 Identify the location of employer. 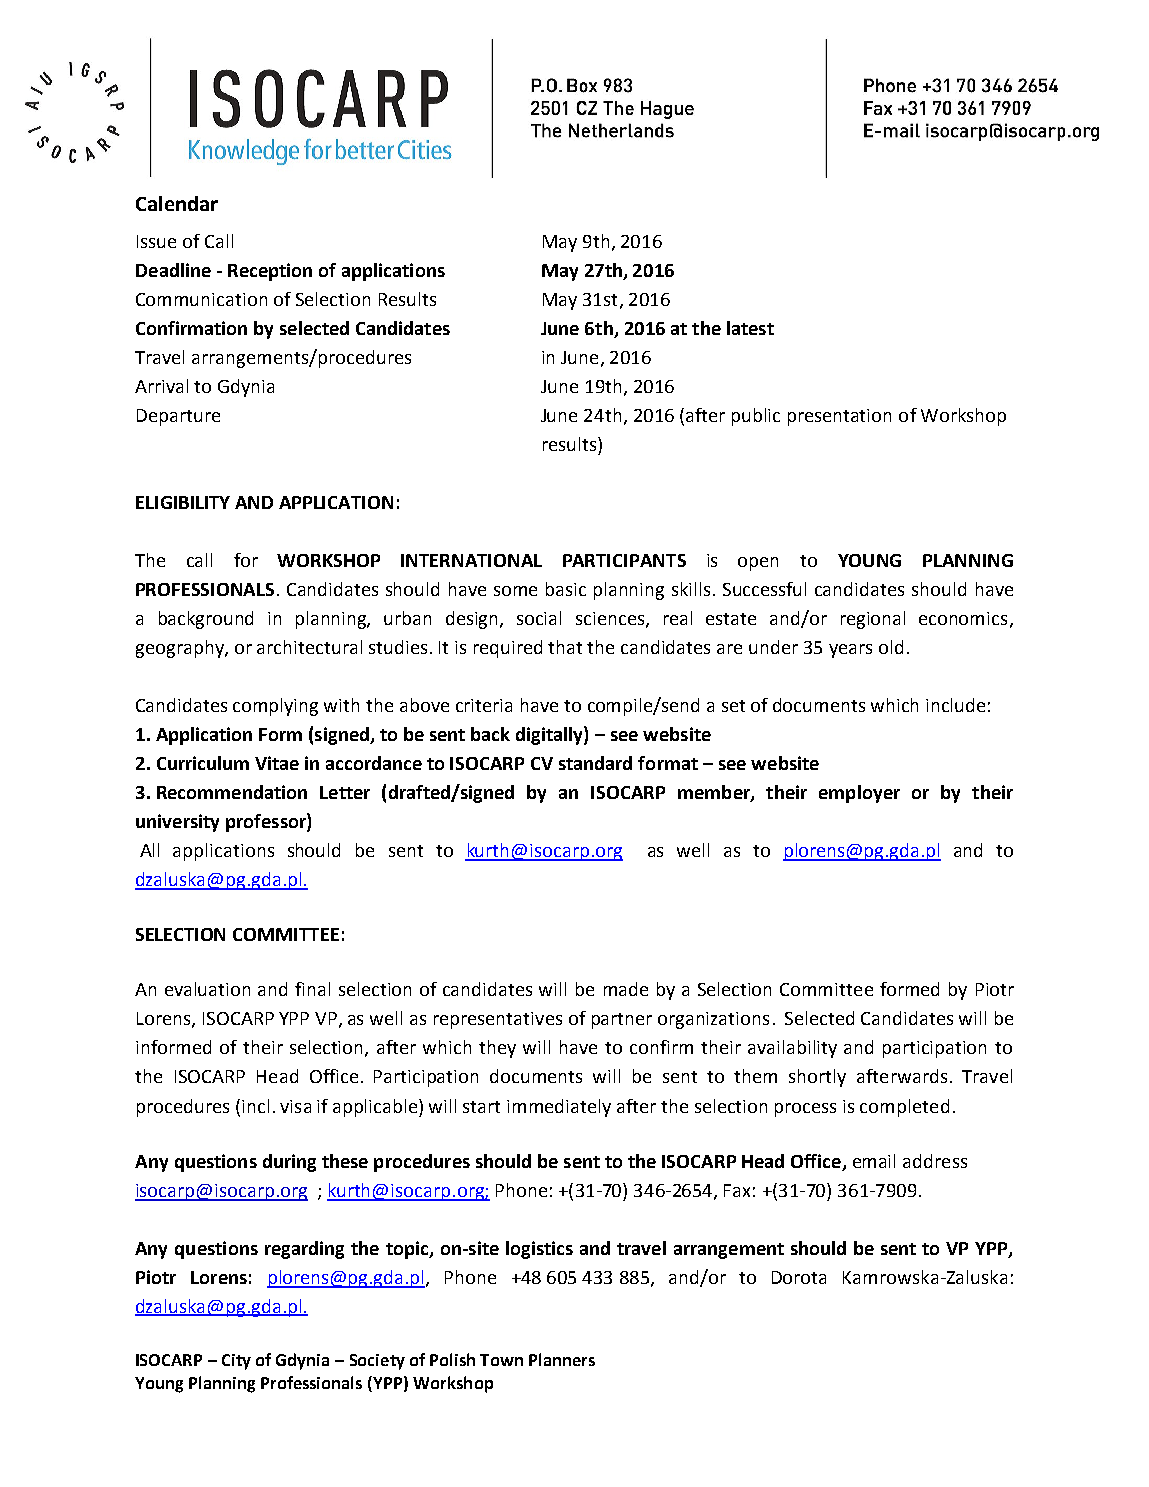
(859, 794).
